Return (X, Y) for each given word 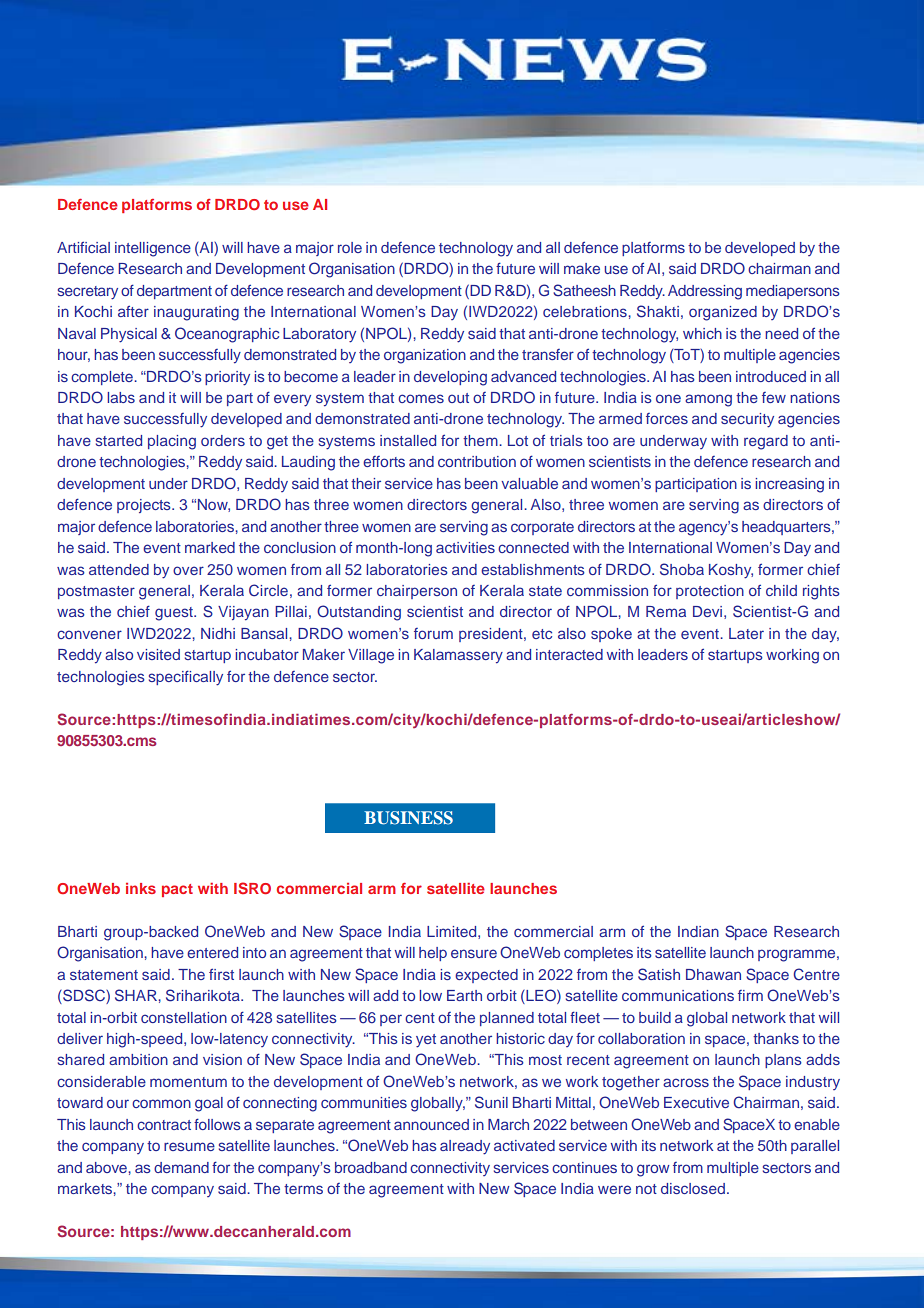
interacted (569, 654)
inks (141, 888)
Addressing (705, 292)
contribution (477, 461)
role (350, 247)
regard (766, 442)
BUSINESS (408, 818)
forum (433, 633)
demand (181, 1167)
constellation (184, 1017)
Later (746, 633)
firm (750, 995)
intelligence (153, 249)
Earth (464, 995)
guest (175, 614)
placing (172, 442)
